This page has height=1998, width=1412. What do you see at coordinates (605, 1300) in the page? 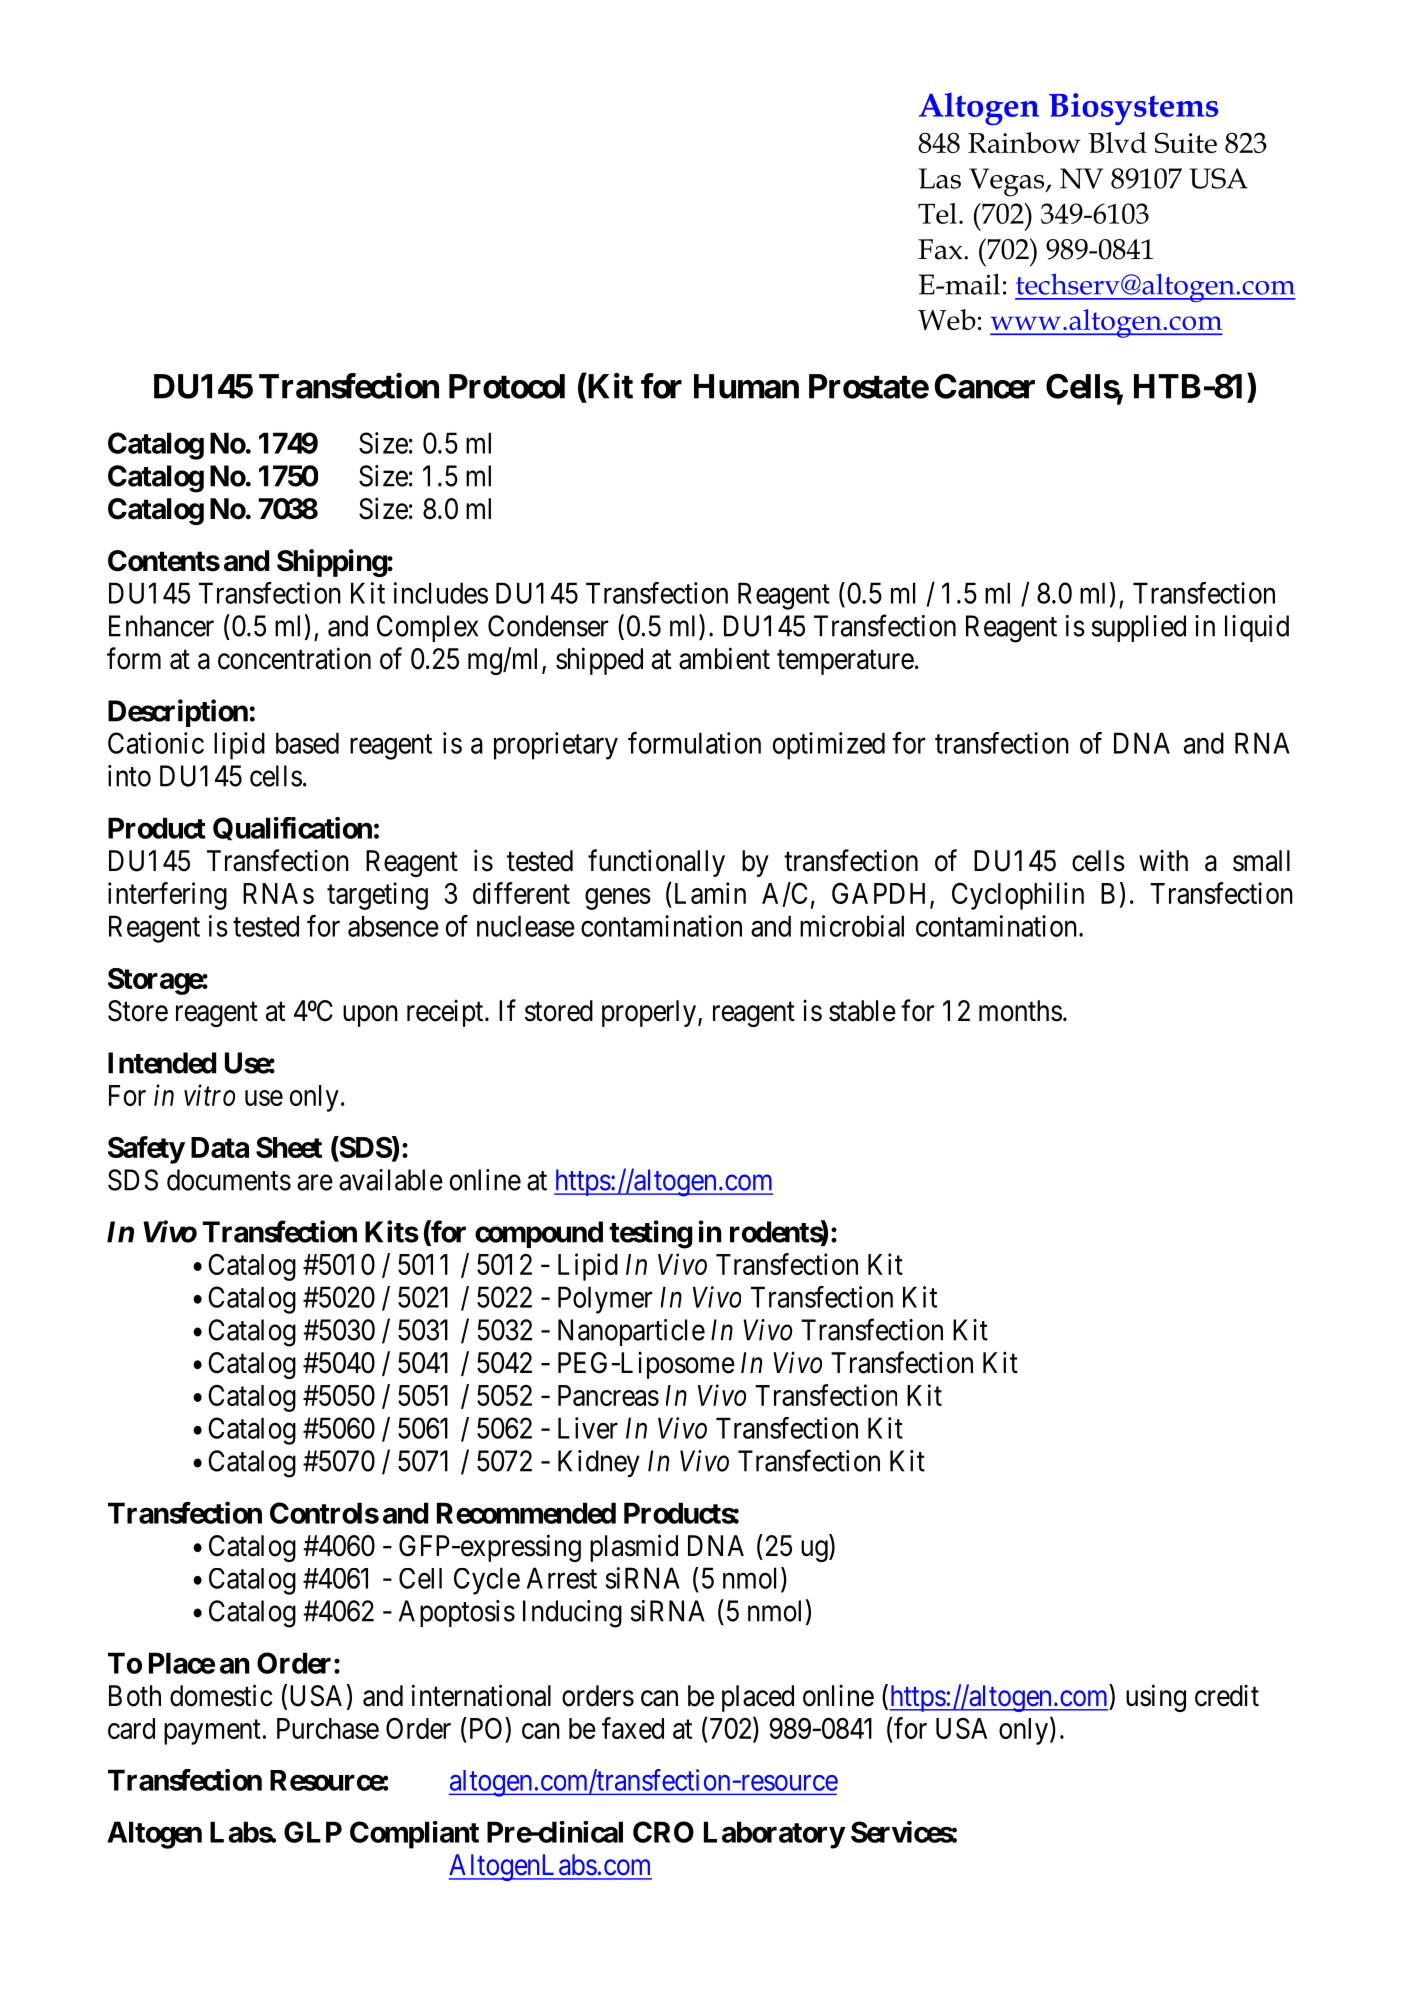
I see `Polymer` at bounding box center [605, 1300].
